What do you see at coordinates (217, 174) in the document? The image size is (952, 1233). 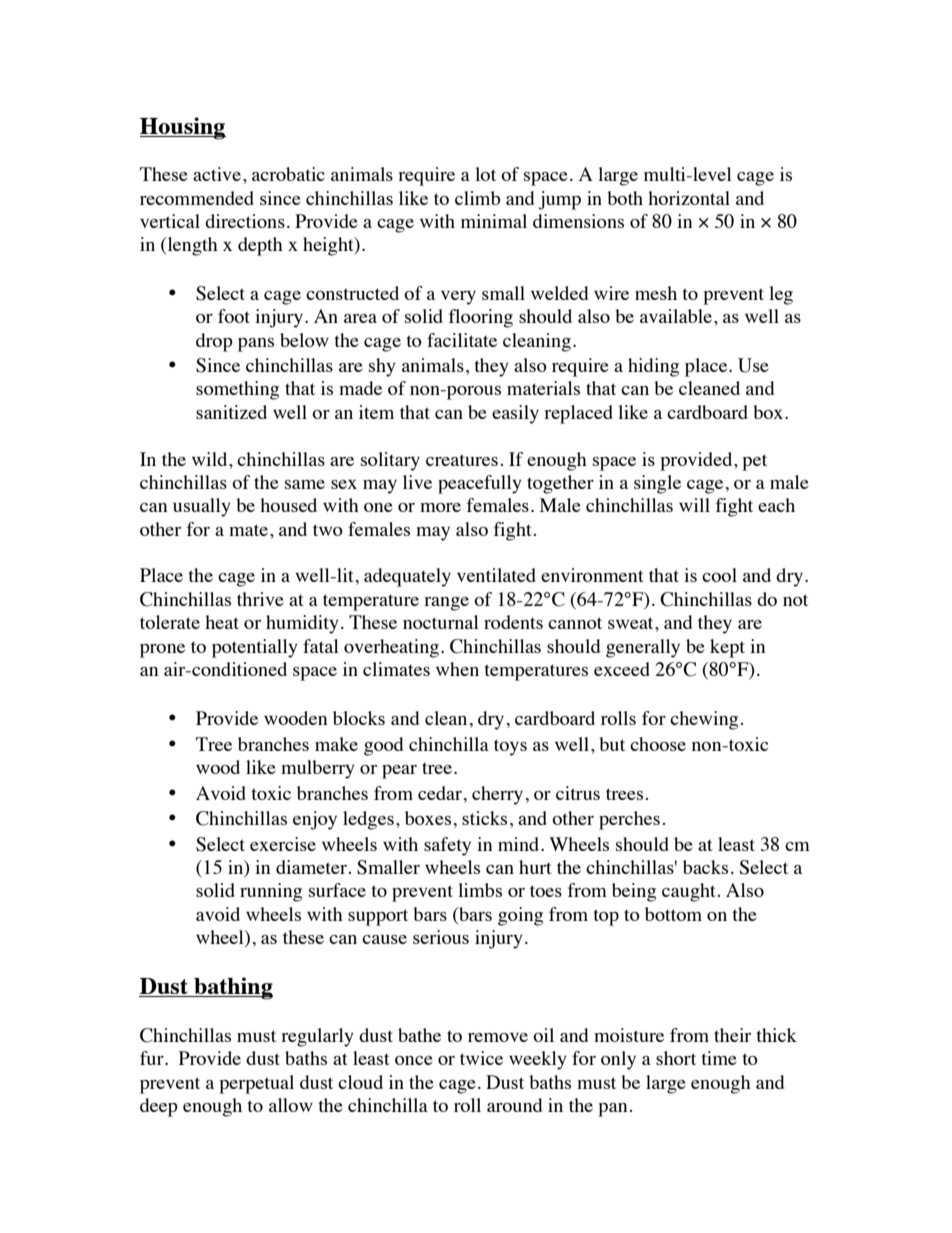 I see `active` at bounding box center [217, 174].
